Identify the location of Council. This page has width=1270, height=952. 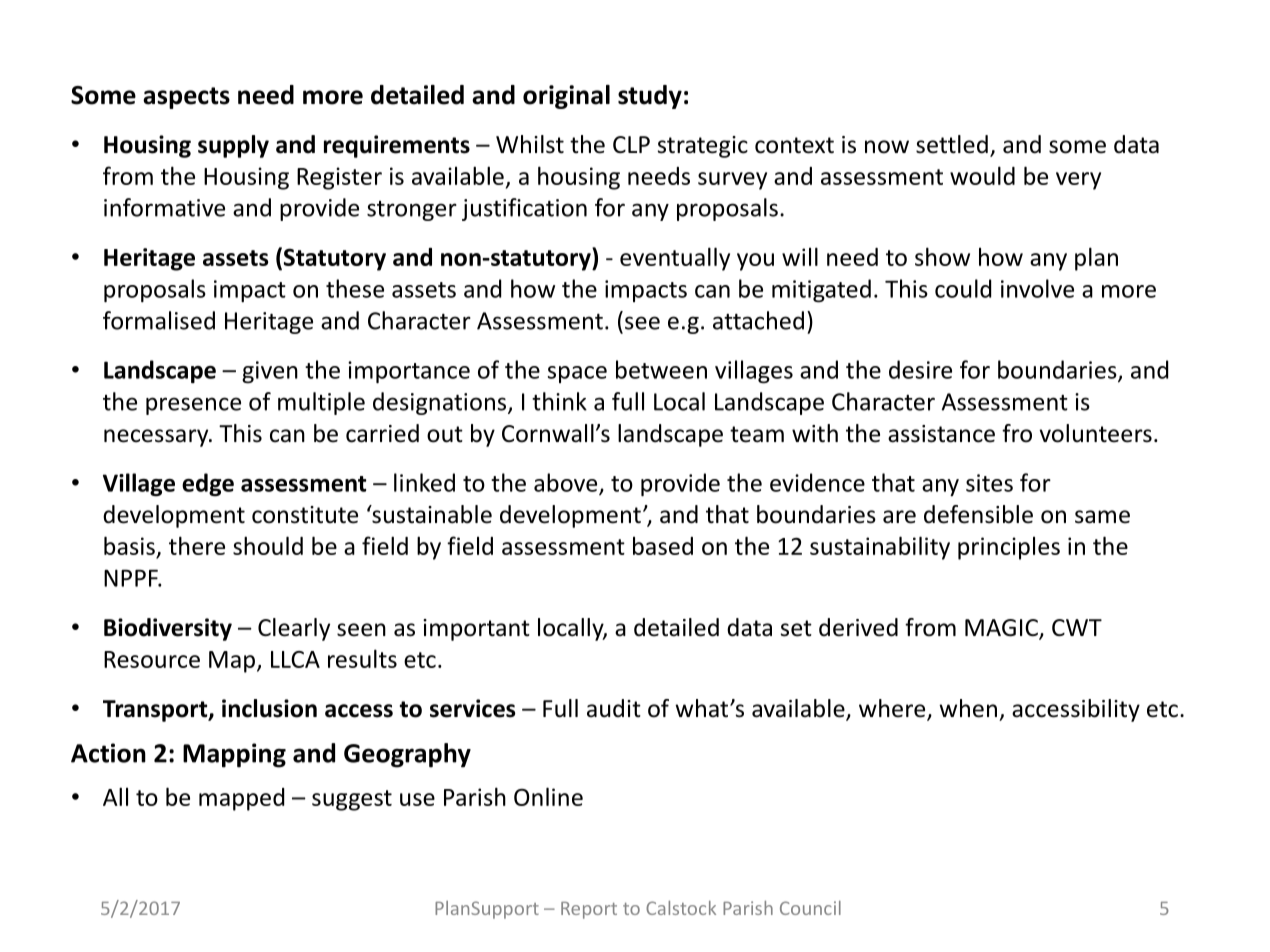
(810, 908).
